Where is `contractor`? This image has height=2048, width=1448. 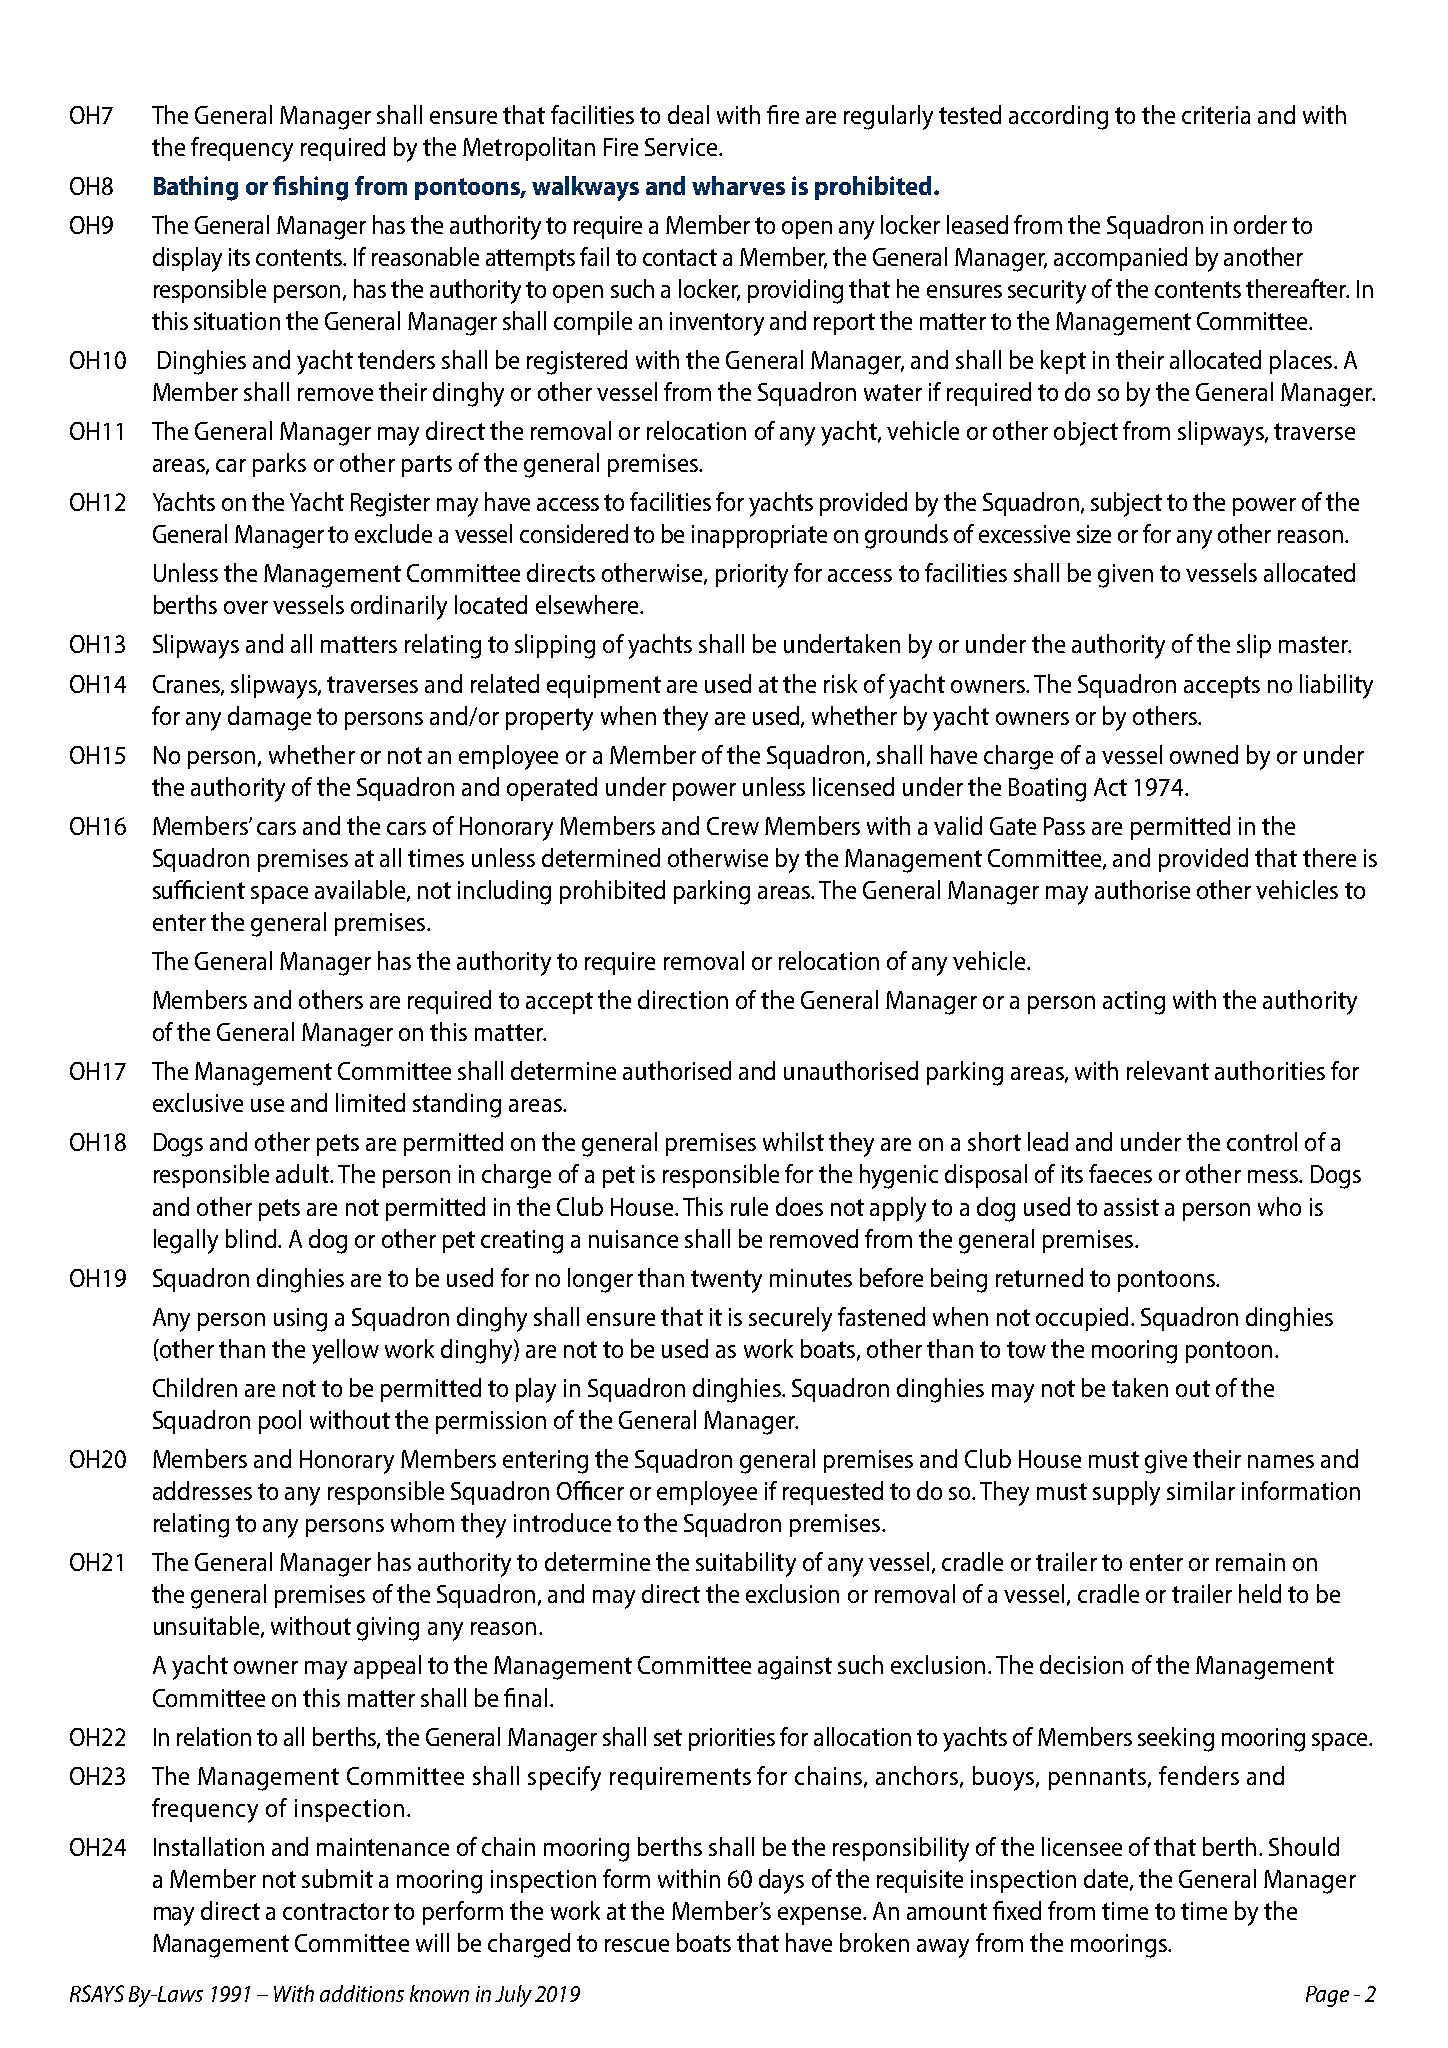
contractor is located at coordinates (336, 1911).
